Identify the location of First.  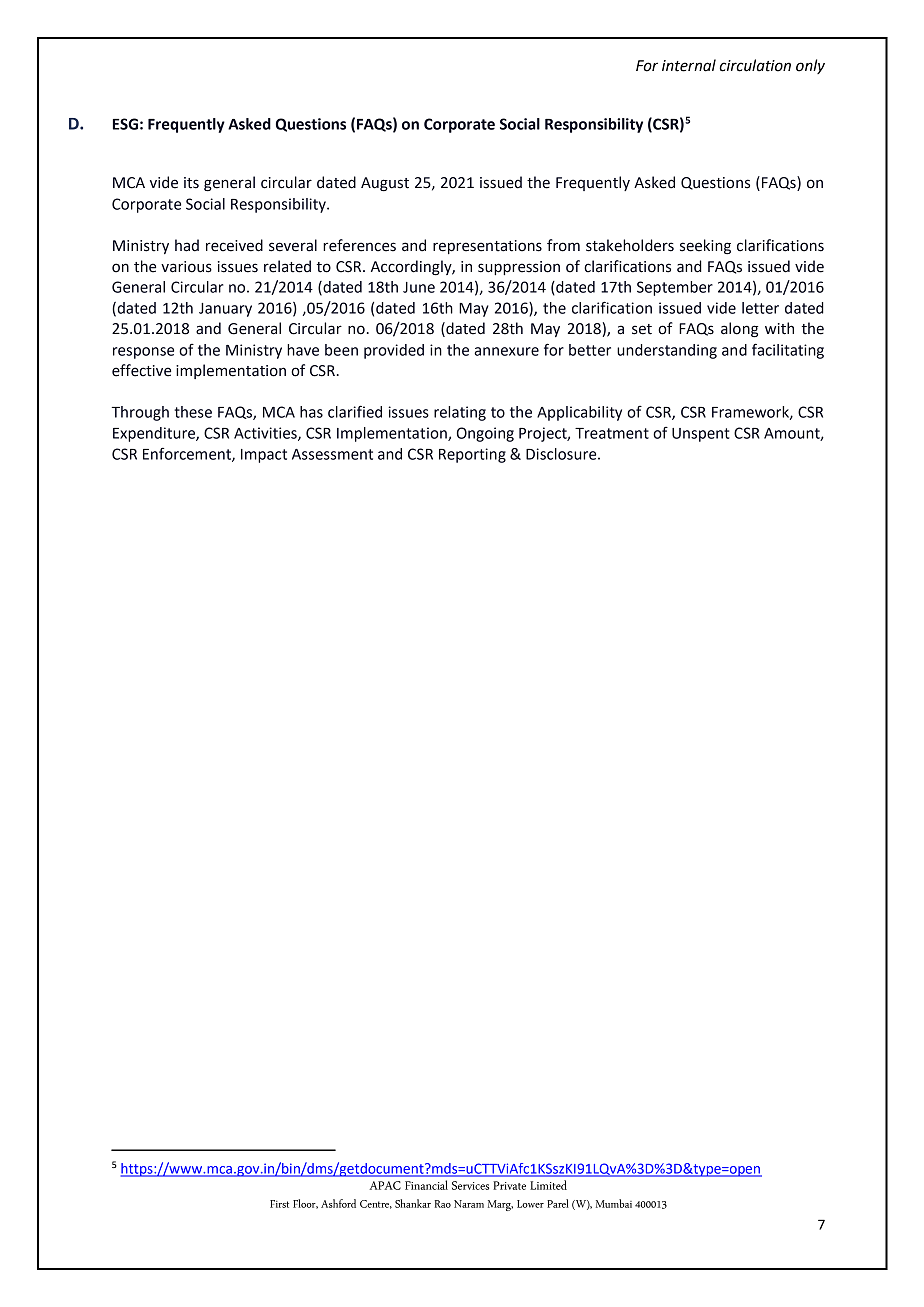
(279, 1204).
